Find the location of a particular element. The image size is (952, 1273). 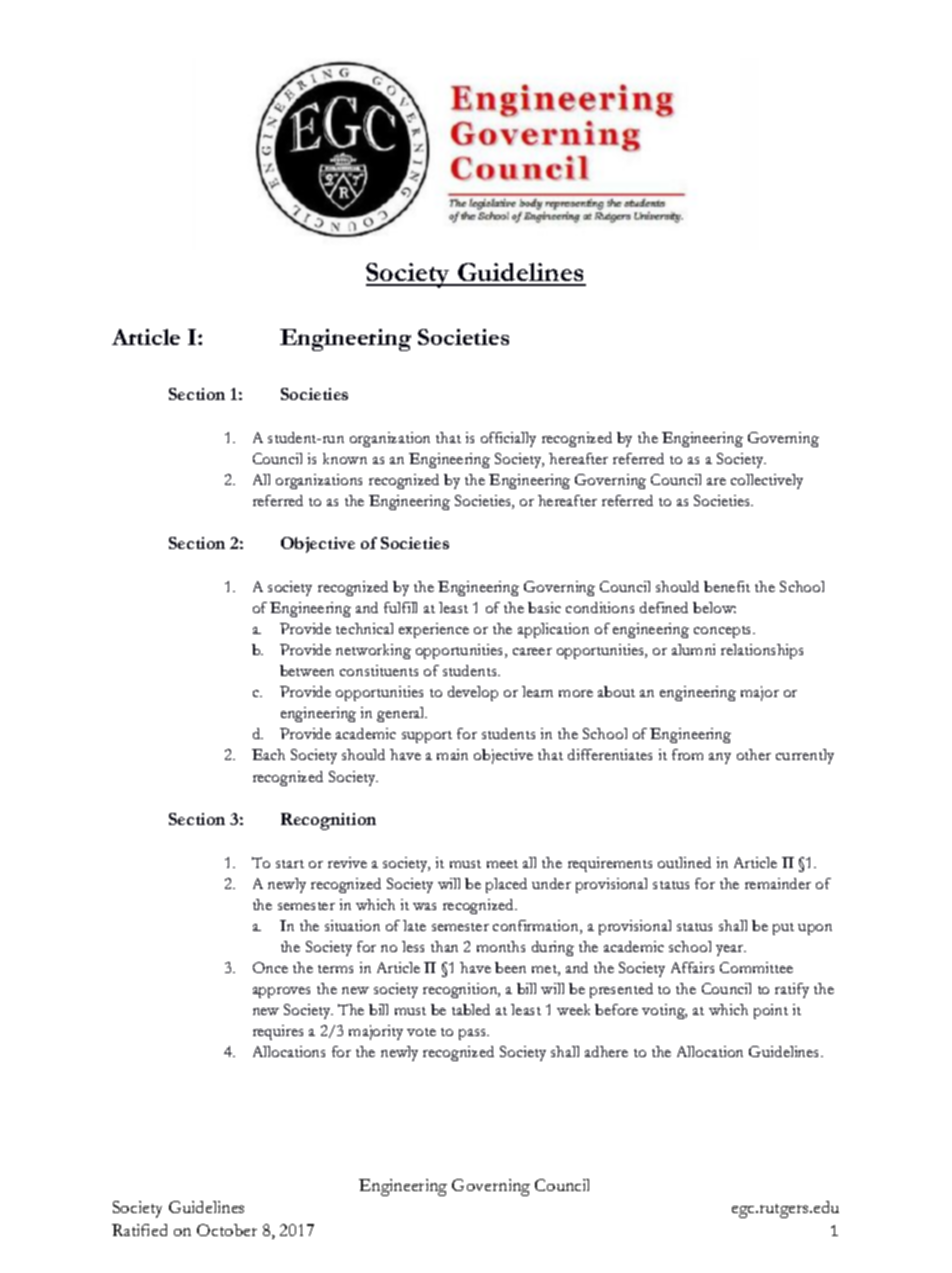

October is located at coordinates (227, 1230).
